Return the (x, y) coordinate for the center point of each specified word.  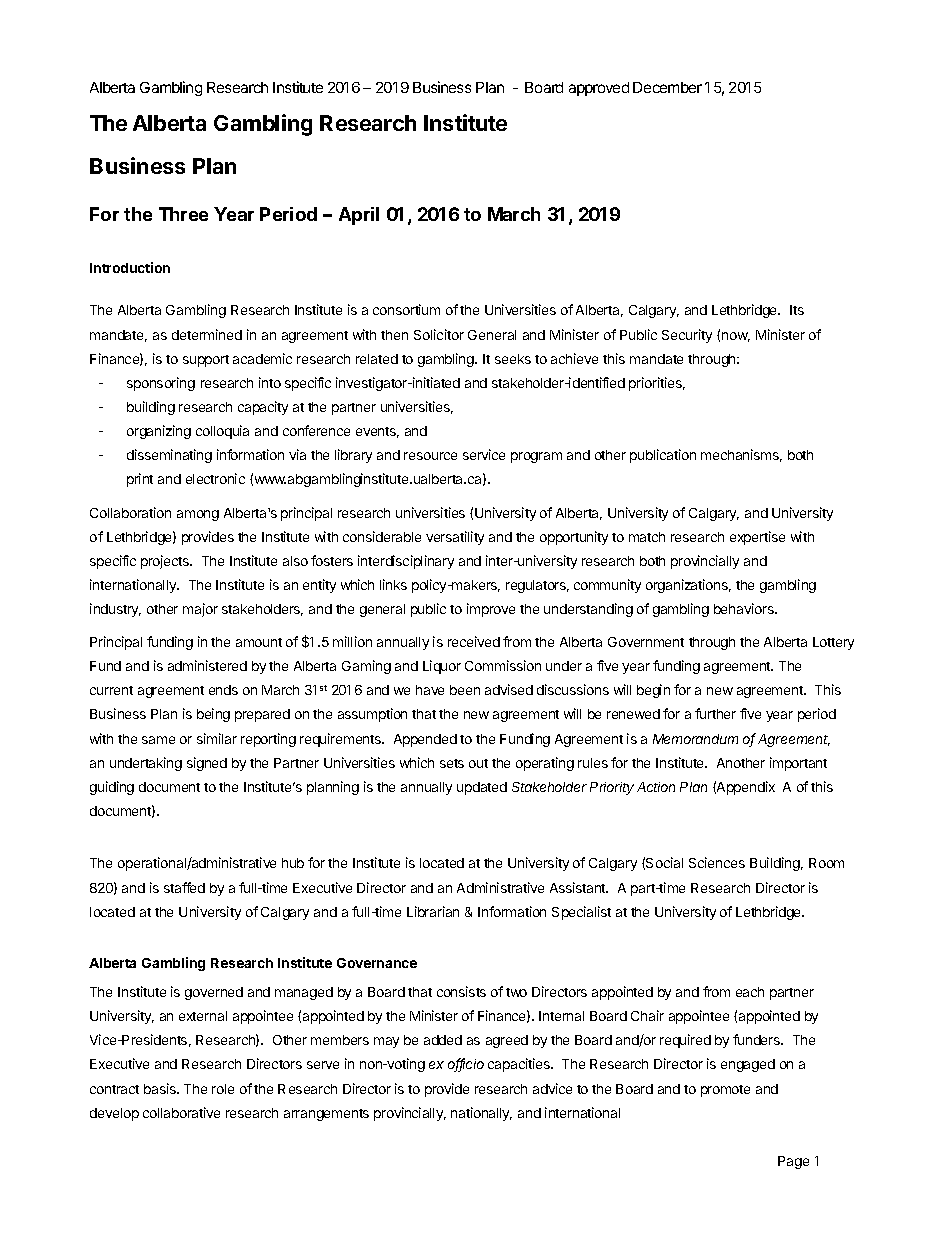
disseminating (169, 456)
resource (430, 456)
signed (207, 764)
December (667, 87)
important (798, 764)
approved (599, 89)
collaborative (181, 1112)
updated (482, 788)
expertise (757, 538)
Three (183, 214)
